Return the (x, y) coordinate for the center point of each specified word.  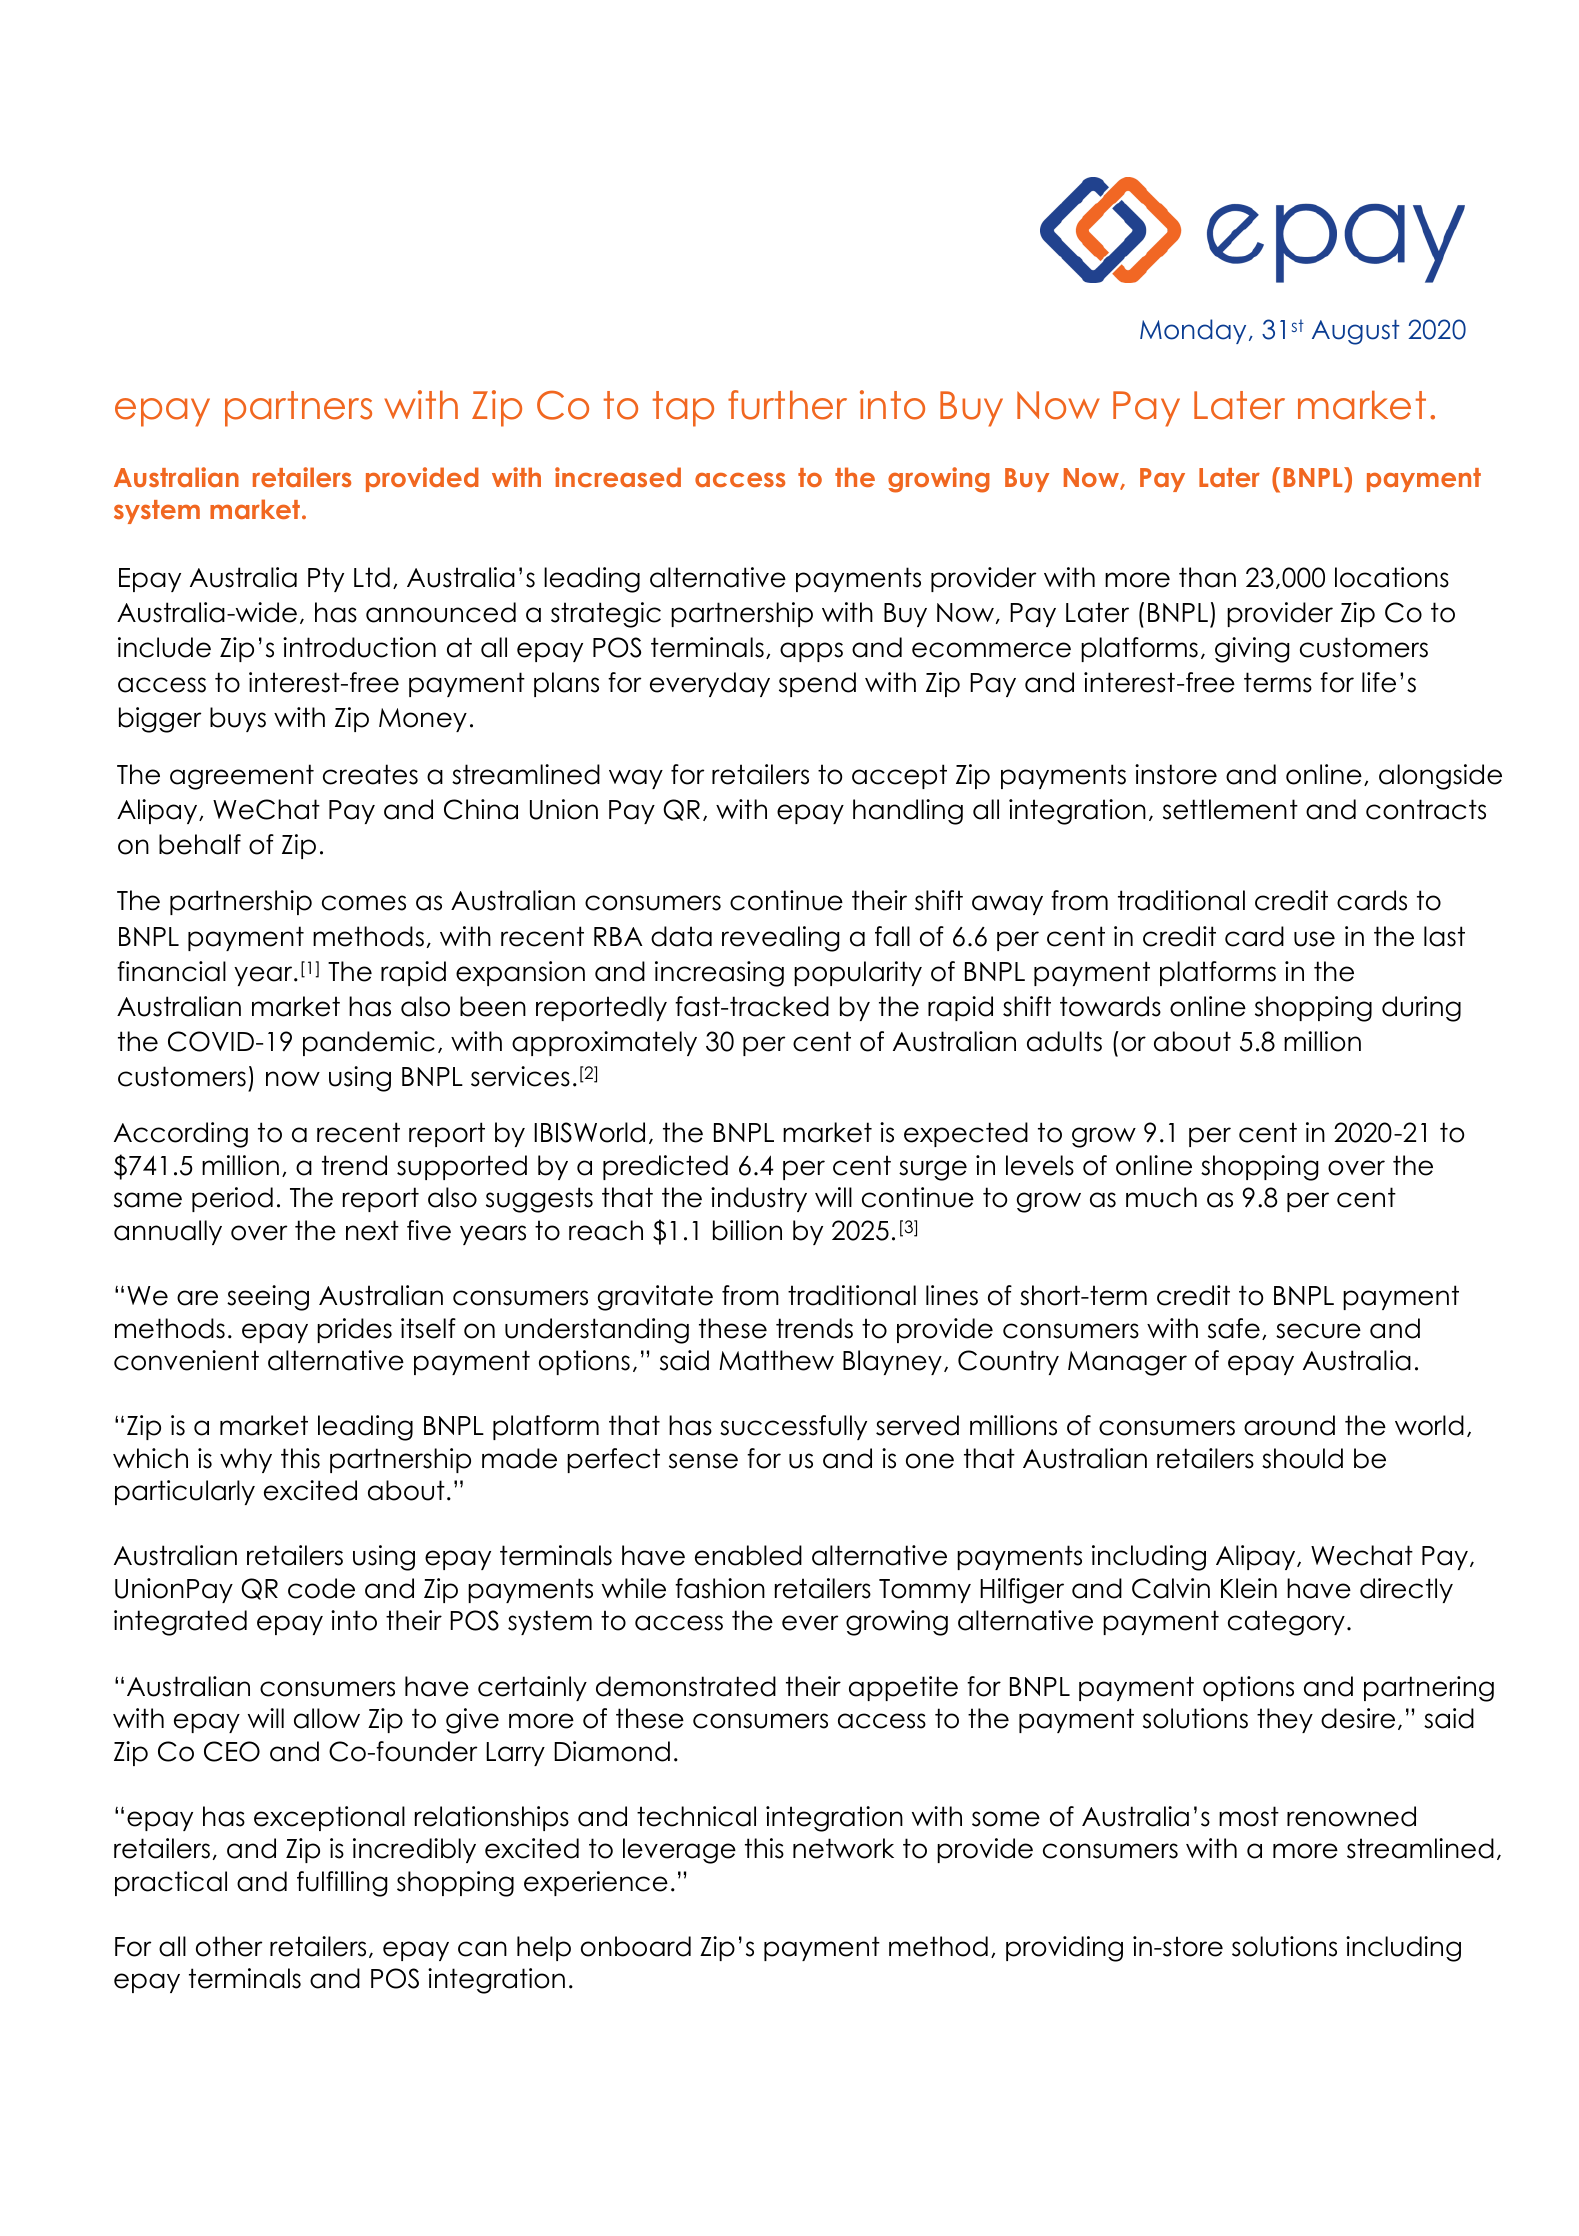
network (843, 1848)
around (1289, 1425)
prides (354, 1330)
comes (364, 903)
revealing (780, 939)
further (787, 405)
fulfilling (342, 1884)
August (1356, 332)
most (1249, 1816)
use (1314, 939)
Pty (326, 579)
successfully (793, 1427)
